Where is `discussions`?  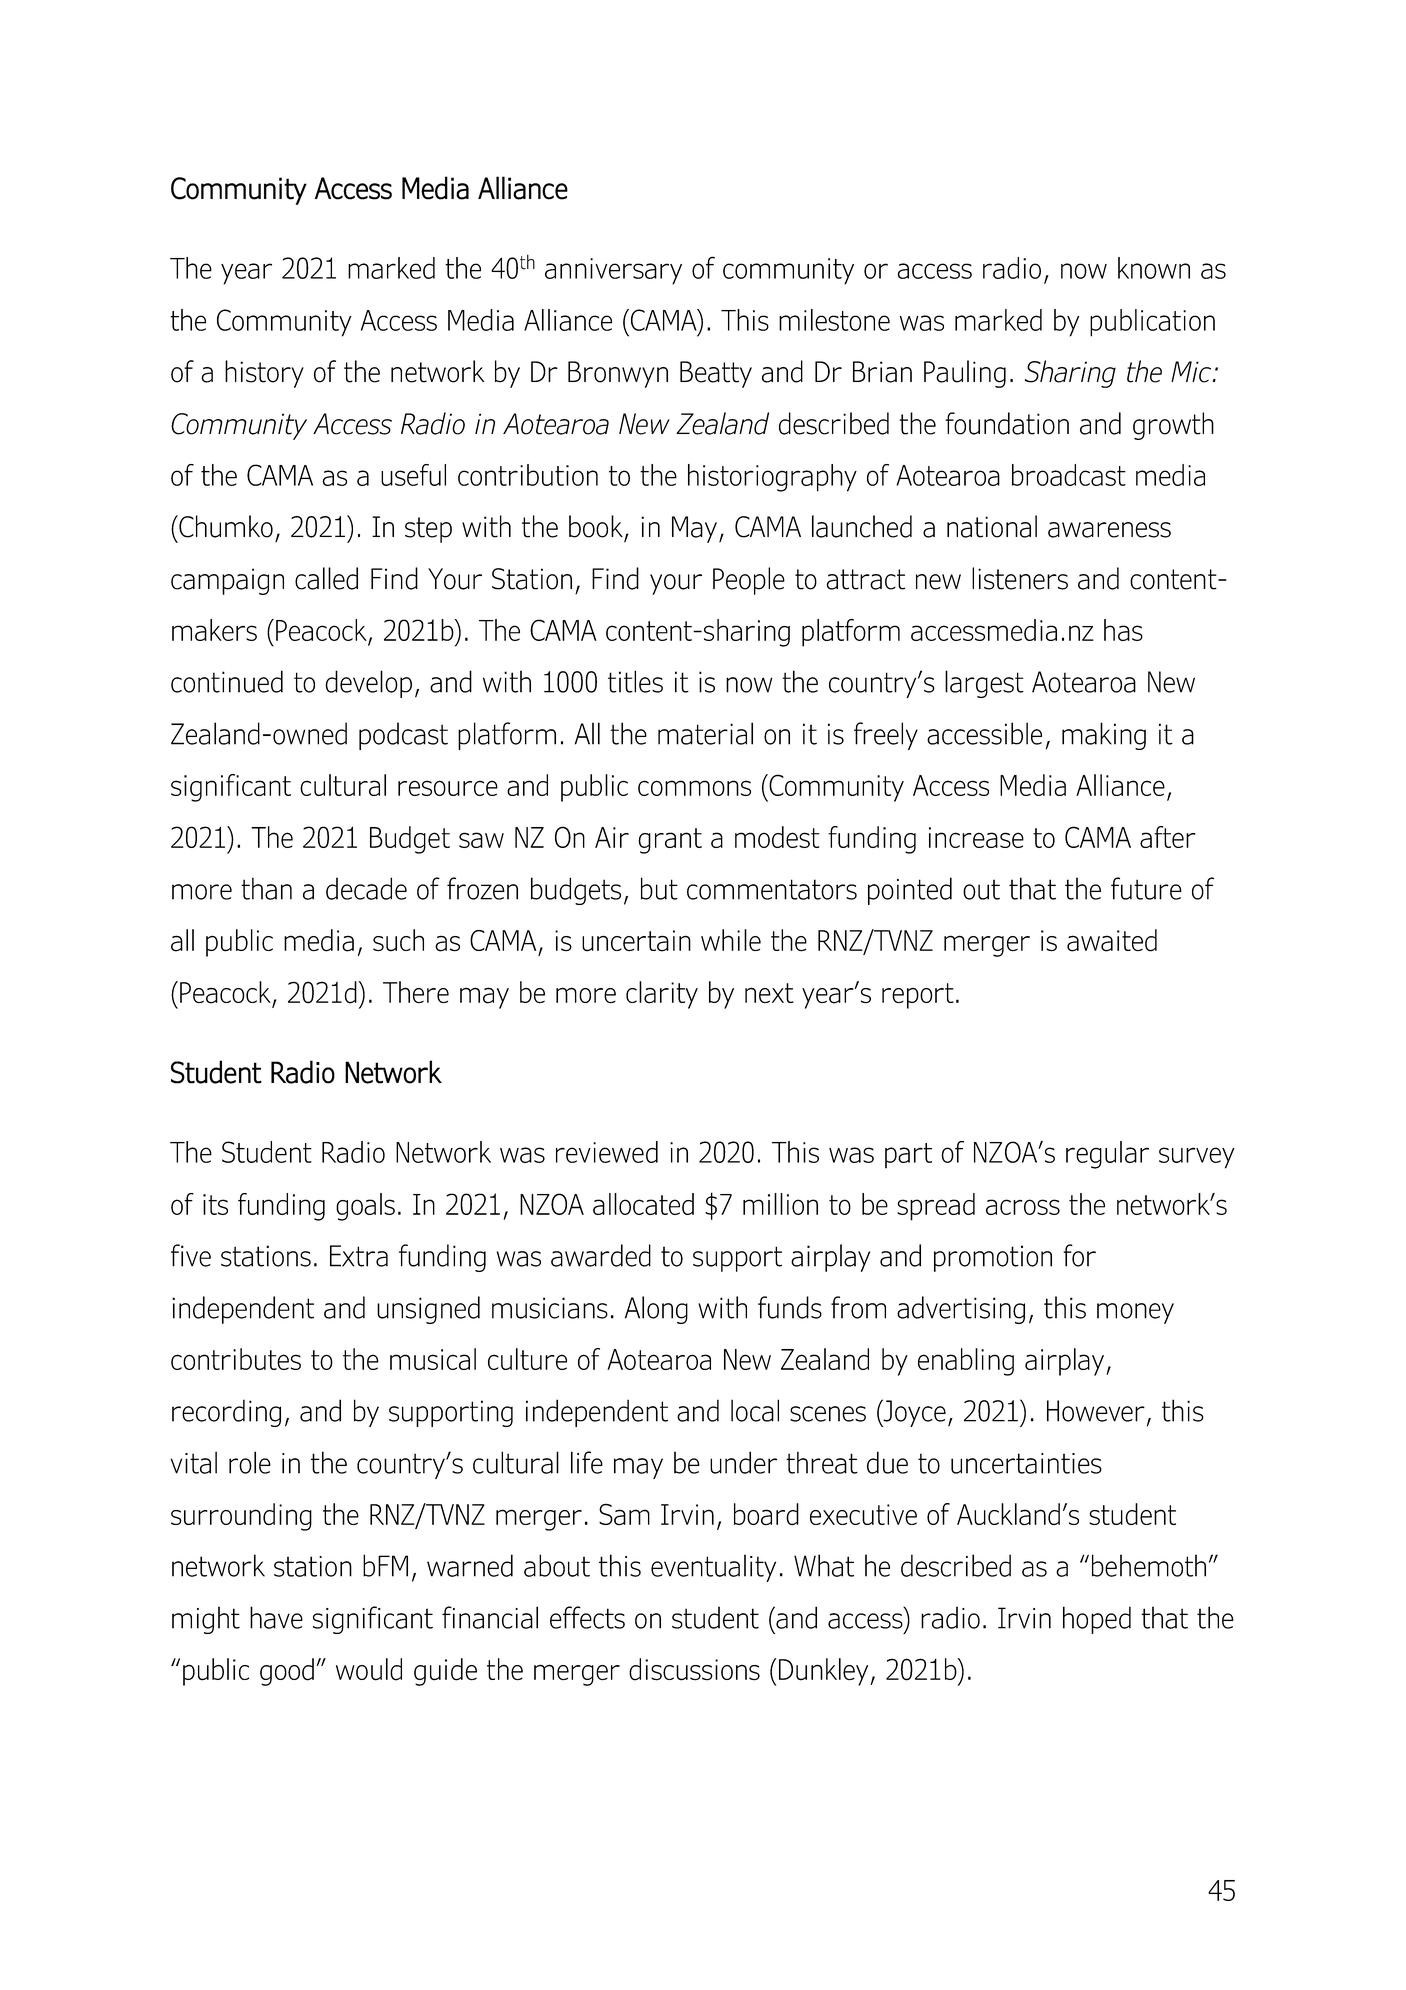
discussions is located at coordinates (694, 1669).
